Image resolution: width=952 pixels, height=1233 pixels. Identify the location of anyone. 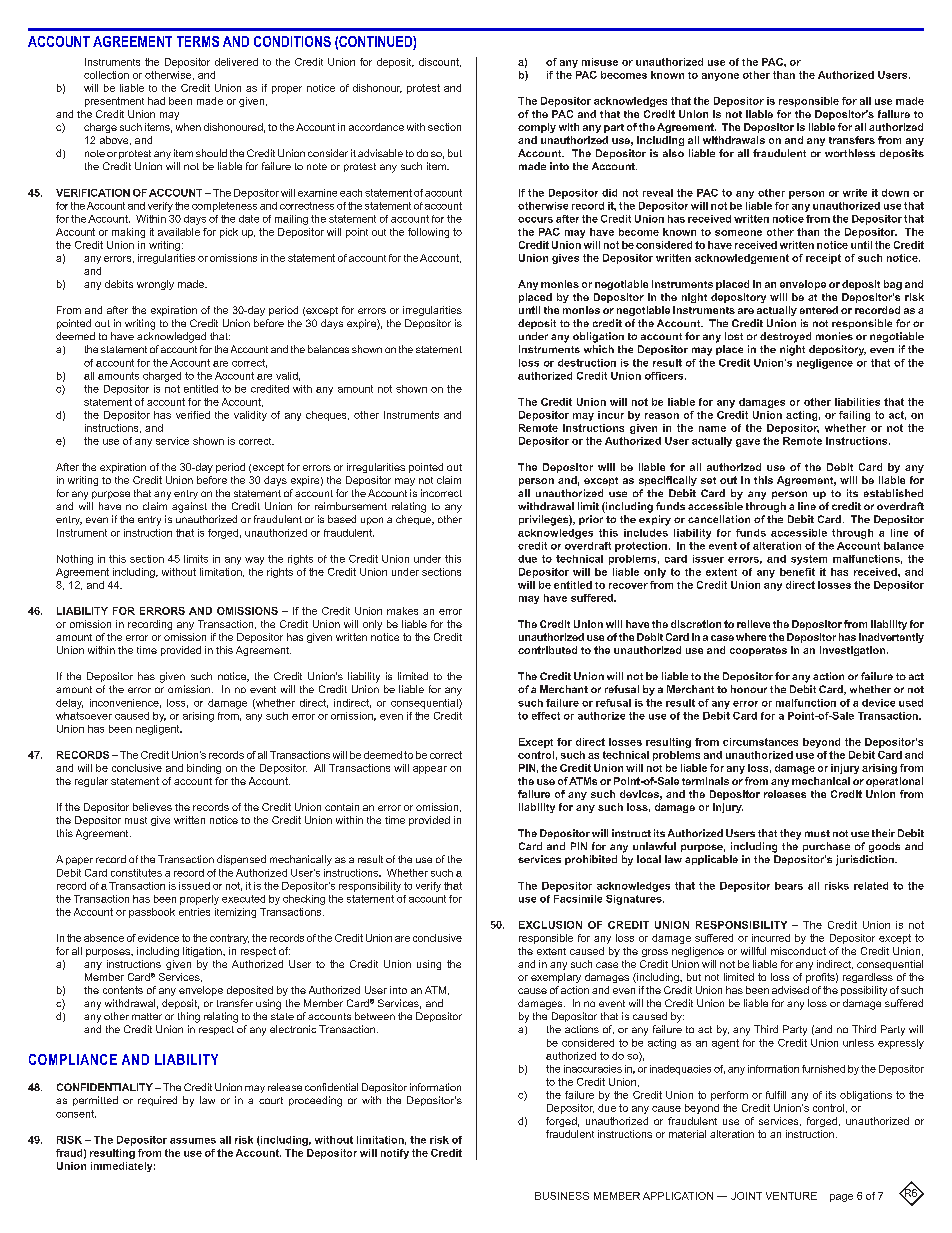
(720, 77).
